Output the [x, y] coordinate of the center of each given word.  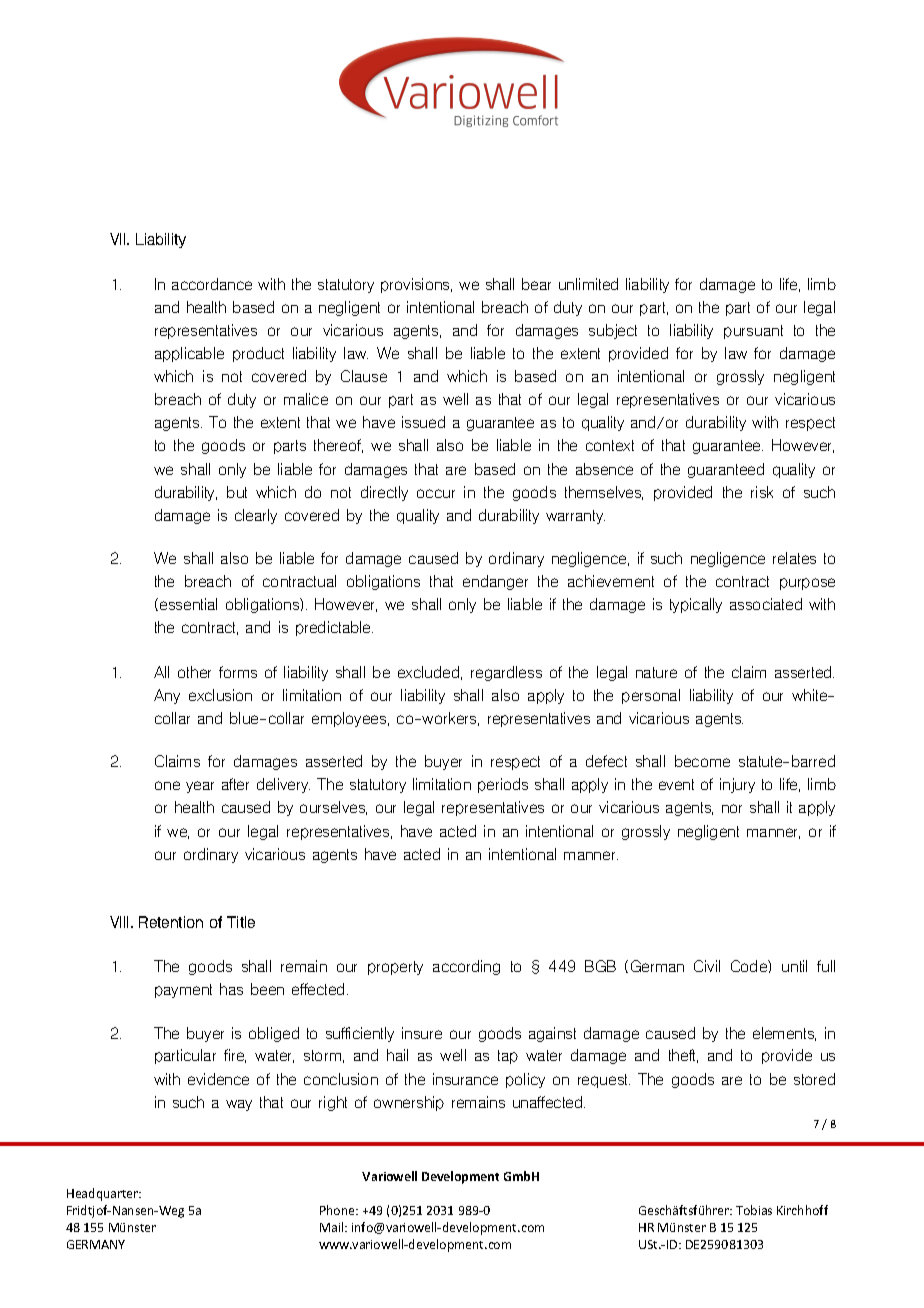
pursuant [753, 332]
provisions [416, 285]
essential [188, 604]
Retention [171, 922]
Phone [339, 1210]
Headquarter [104, 1194]
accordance [212, 284]
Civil [707, 966]
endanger [495, 582]
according [466, 967]
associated [766, 604]
